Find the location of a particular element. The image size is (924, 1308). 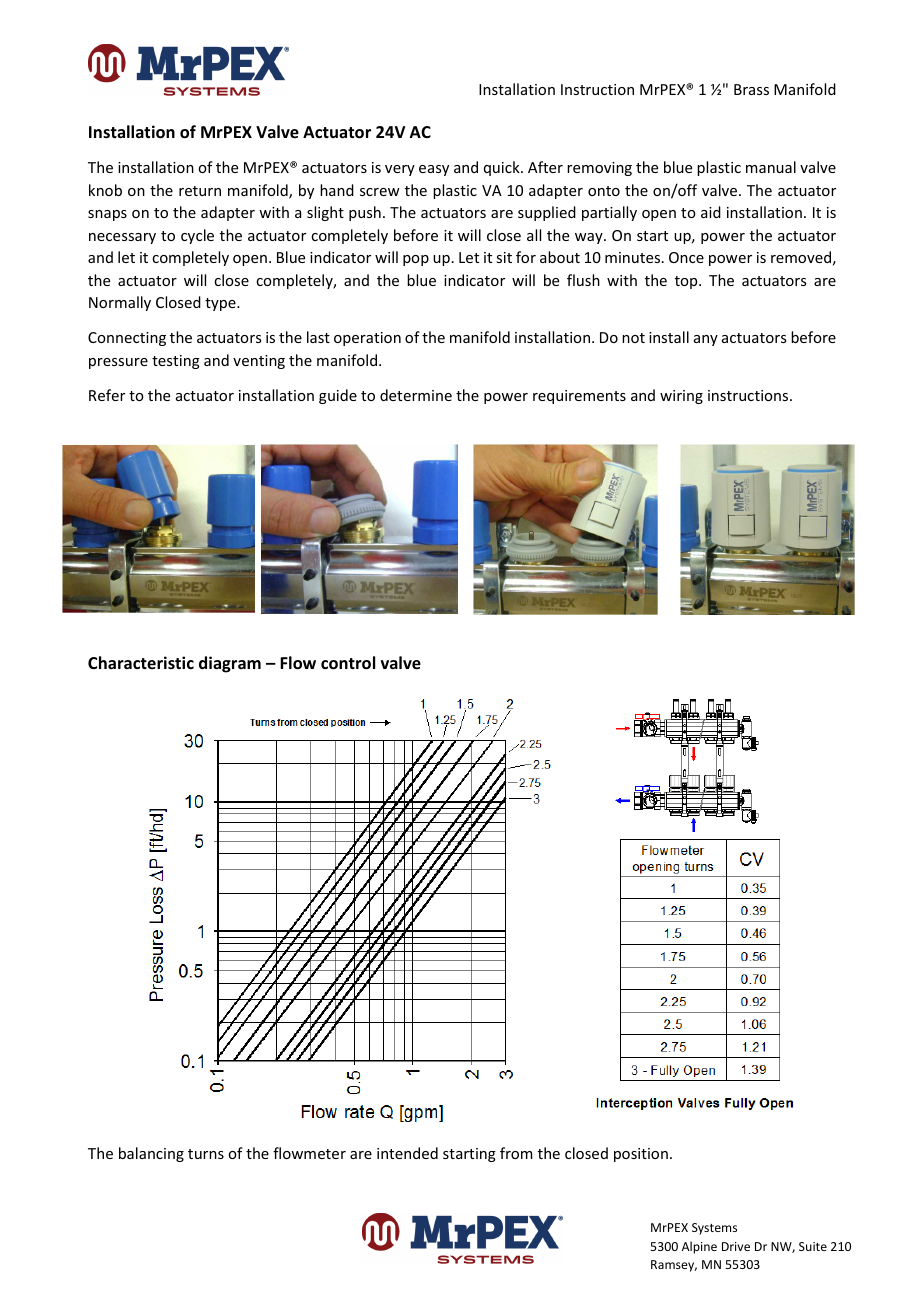

turns is located at coordinates (206, 1154).
